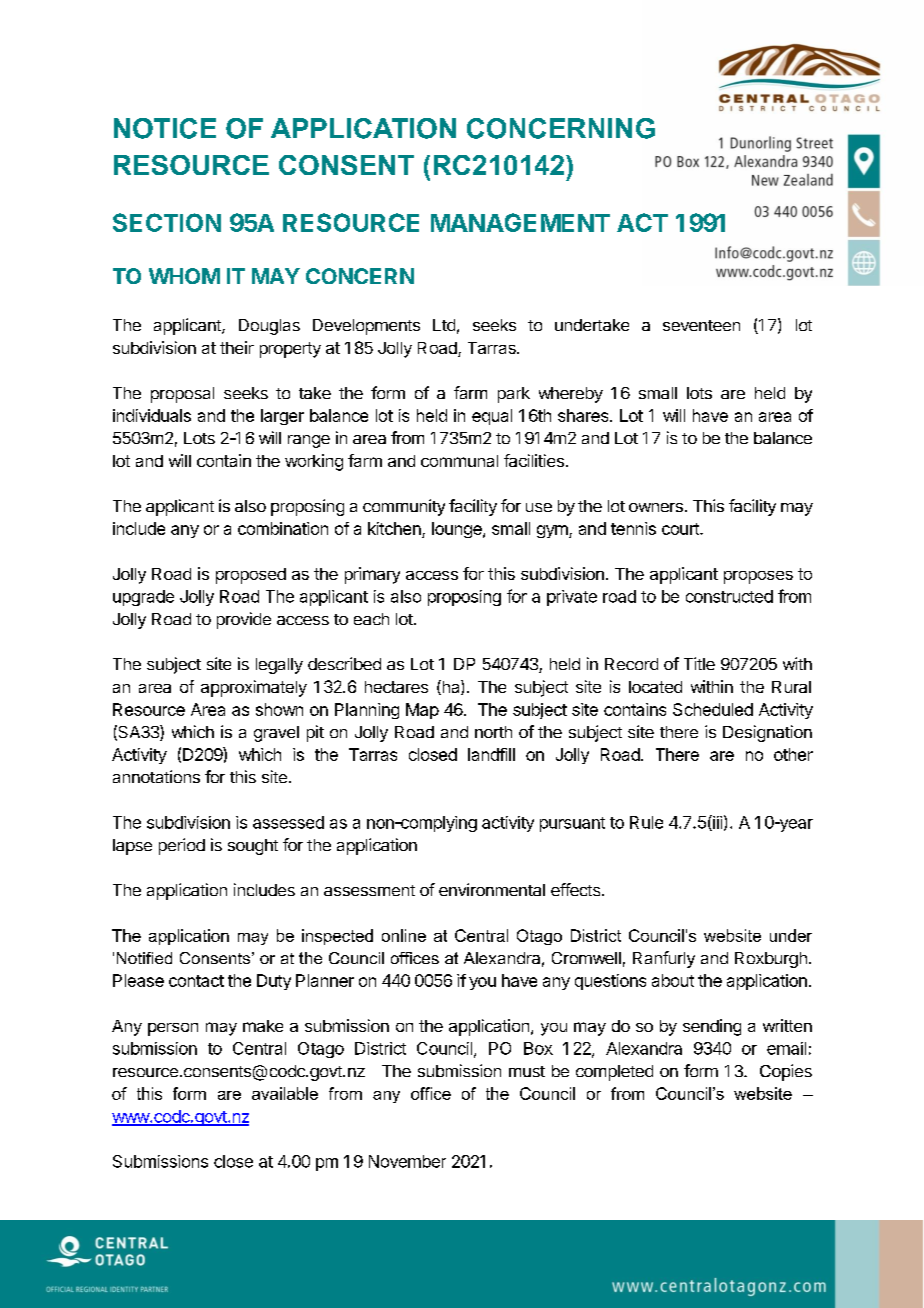  Describe the element at coordinates (646, 822) in the document. I see `Rule` at that location.
